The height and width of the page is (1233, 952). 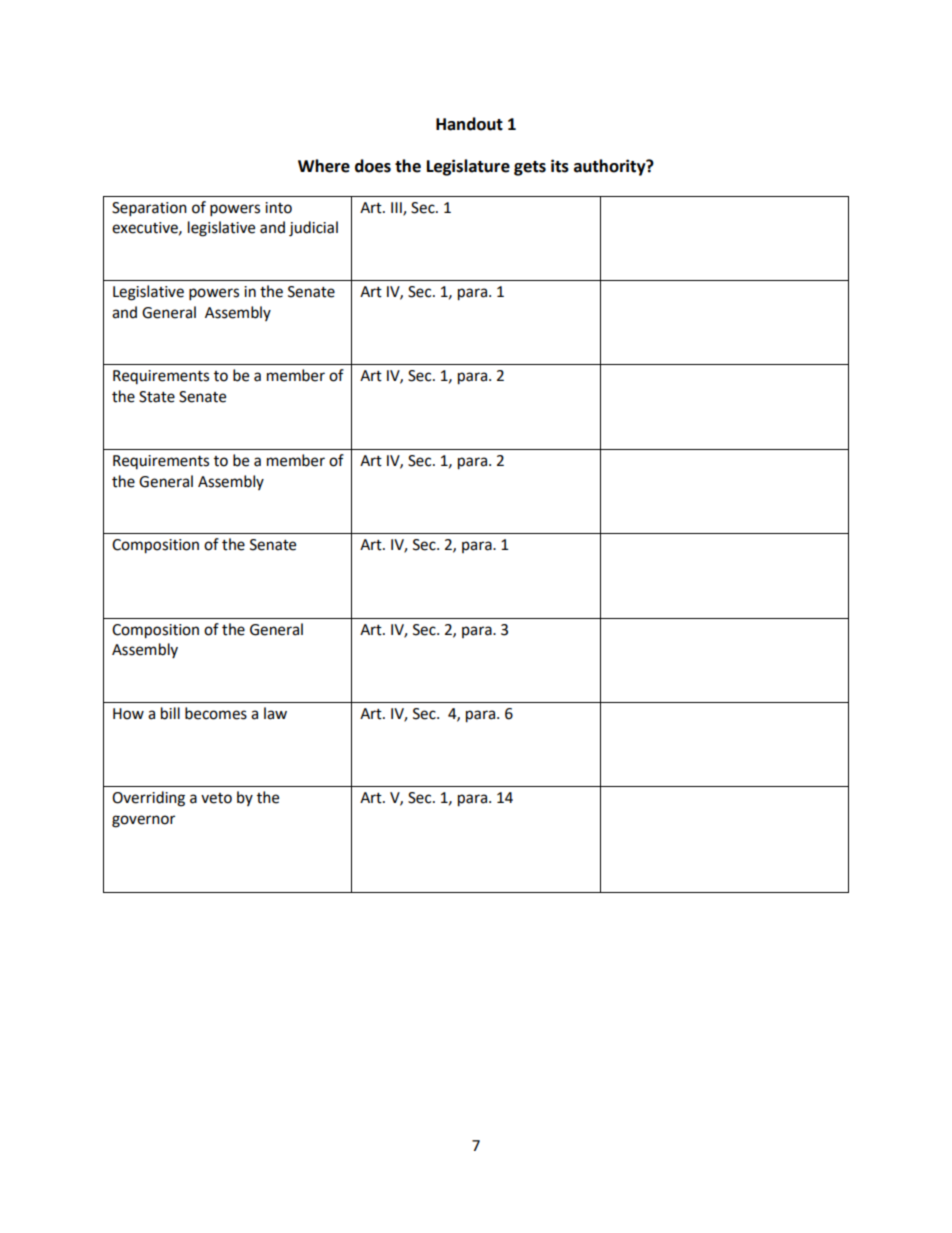 I want to click on judicial, so click(x=313, y=229).
